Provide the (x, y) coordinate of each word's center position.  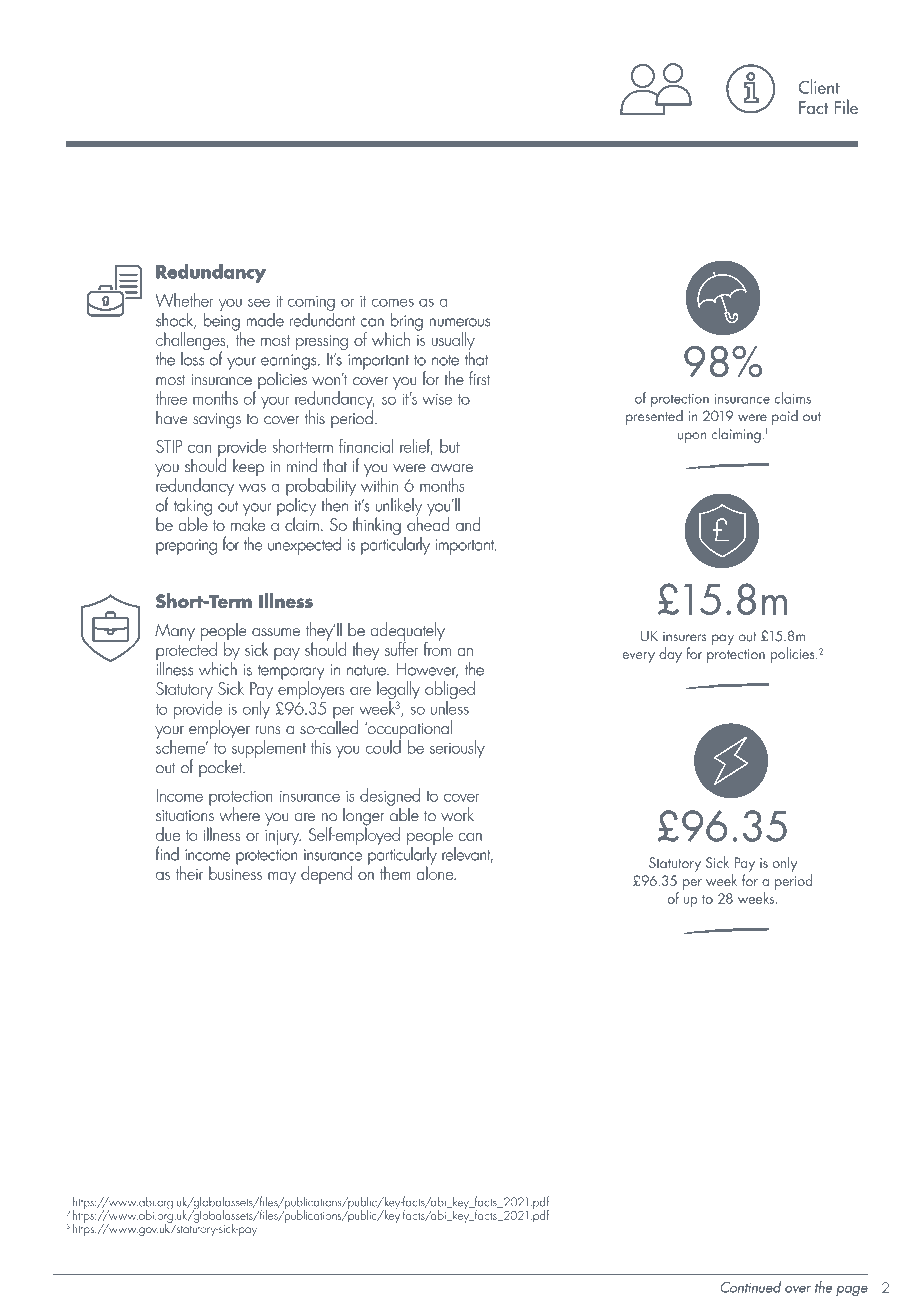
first (479, 378)
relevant (468, 855)
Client (819, 86)
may (282, 878)
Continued (750, 1287)
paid (785, 417)
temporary (291, 673)
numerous (460, 322)
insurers (684, 636)
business (235, 872)
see (259, 303)
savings (217, 421)
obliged (450, 691)
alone (436, 872)
